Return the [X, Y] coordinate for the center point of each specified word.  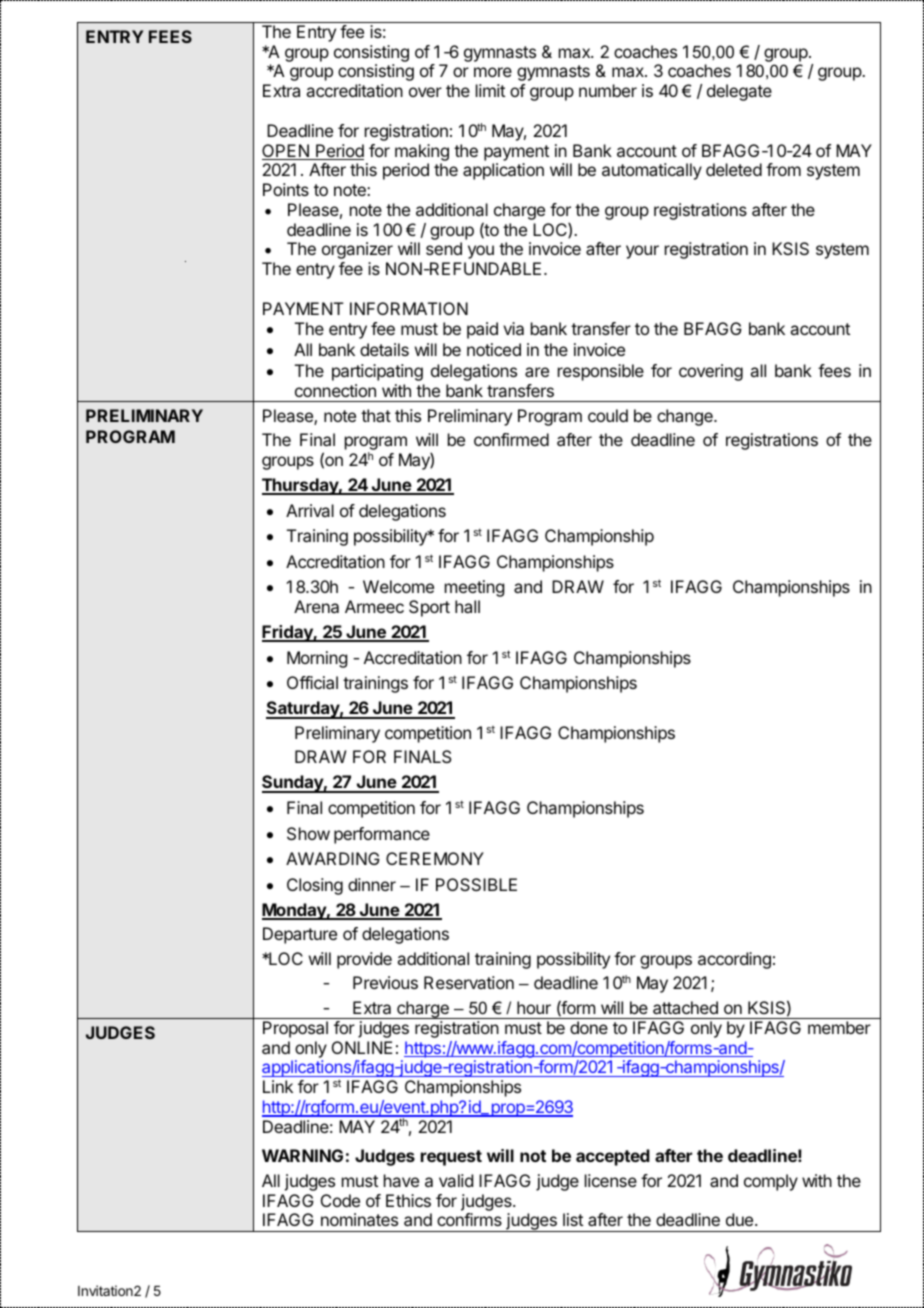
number [608, 90]
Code [340, 1200]
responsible [601, 372]
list [573, 1219]
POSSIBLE [476, 884]
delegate [739, 92]
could [608, 415]
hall [467, 606]
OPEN [286, 152]
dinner [372, 884]
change [686, 417]
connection [335, 390]
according [734, 960]
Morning [317, 659]
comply [771, 1182]
